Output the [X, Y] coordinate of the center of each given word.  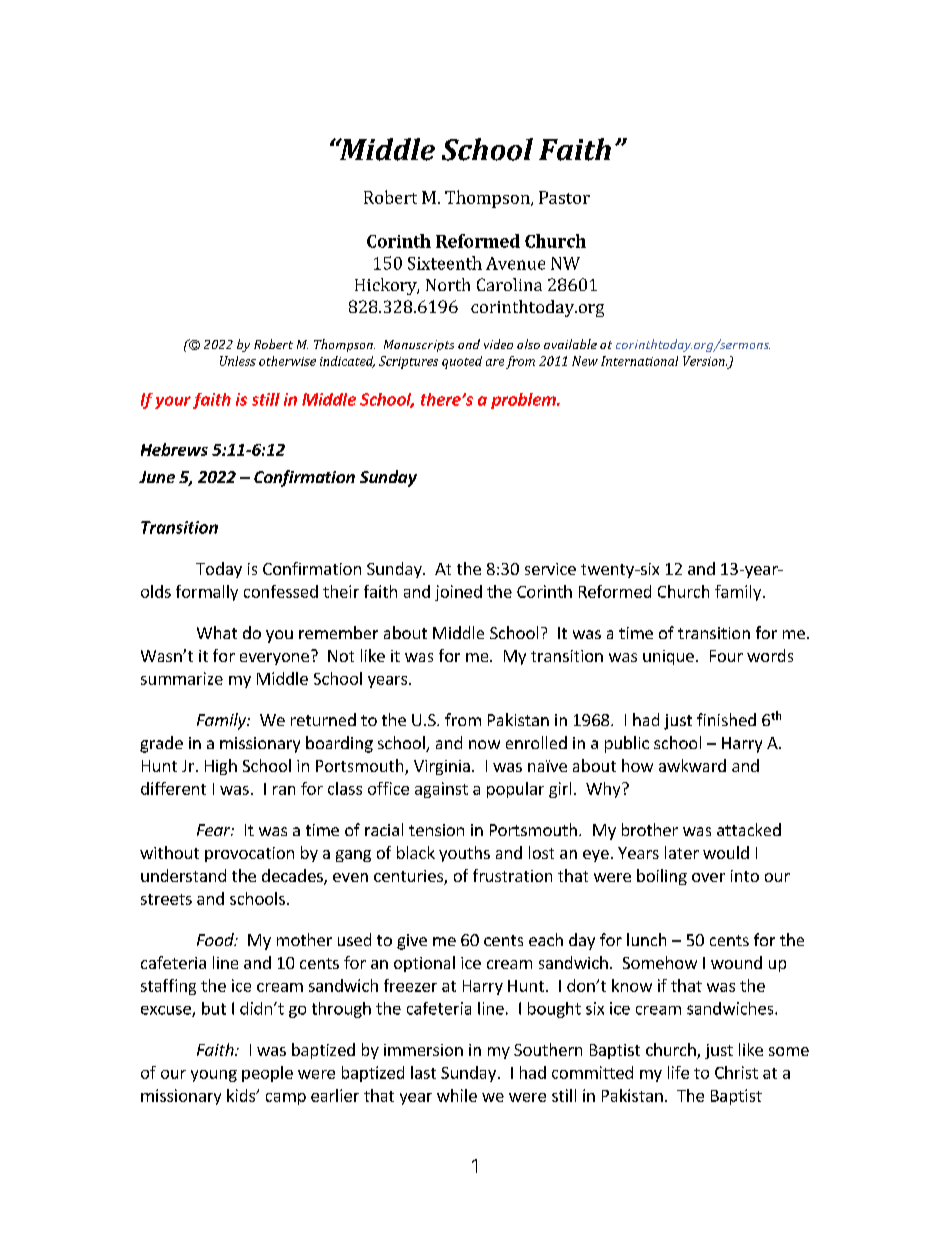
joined [458, 593]
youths [464, 854]
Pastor [564, 197]
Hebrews [174, 449]
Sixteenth [445, 263]
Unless [238, 361]
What [217, 632]
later [682, 852]
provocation [249, 854]
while [457, 1095]
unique [668, 657]
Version [705, 361]
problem [524, 401]
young [214, 1076]
